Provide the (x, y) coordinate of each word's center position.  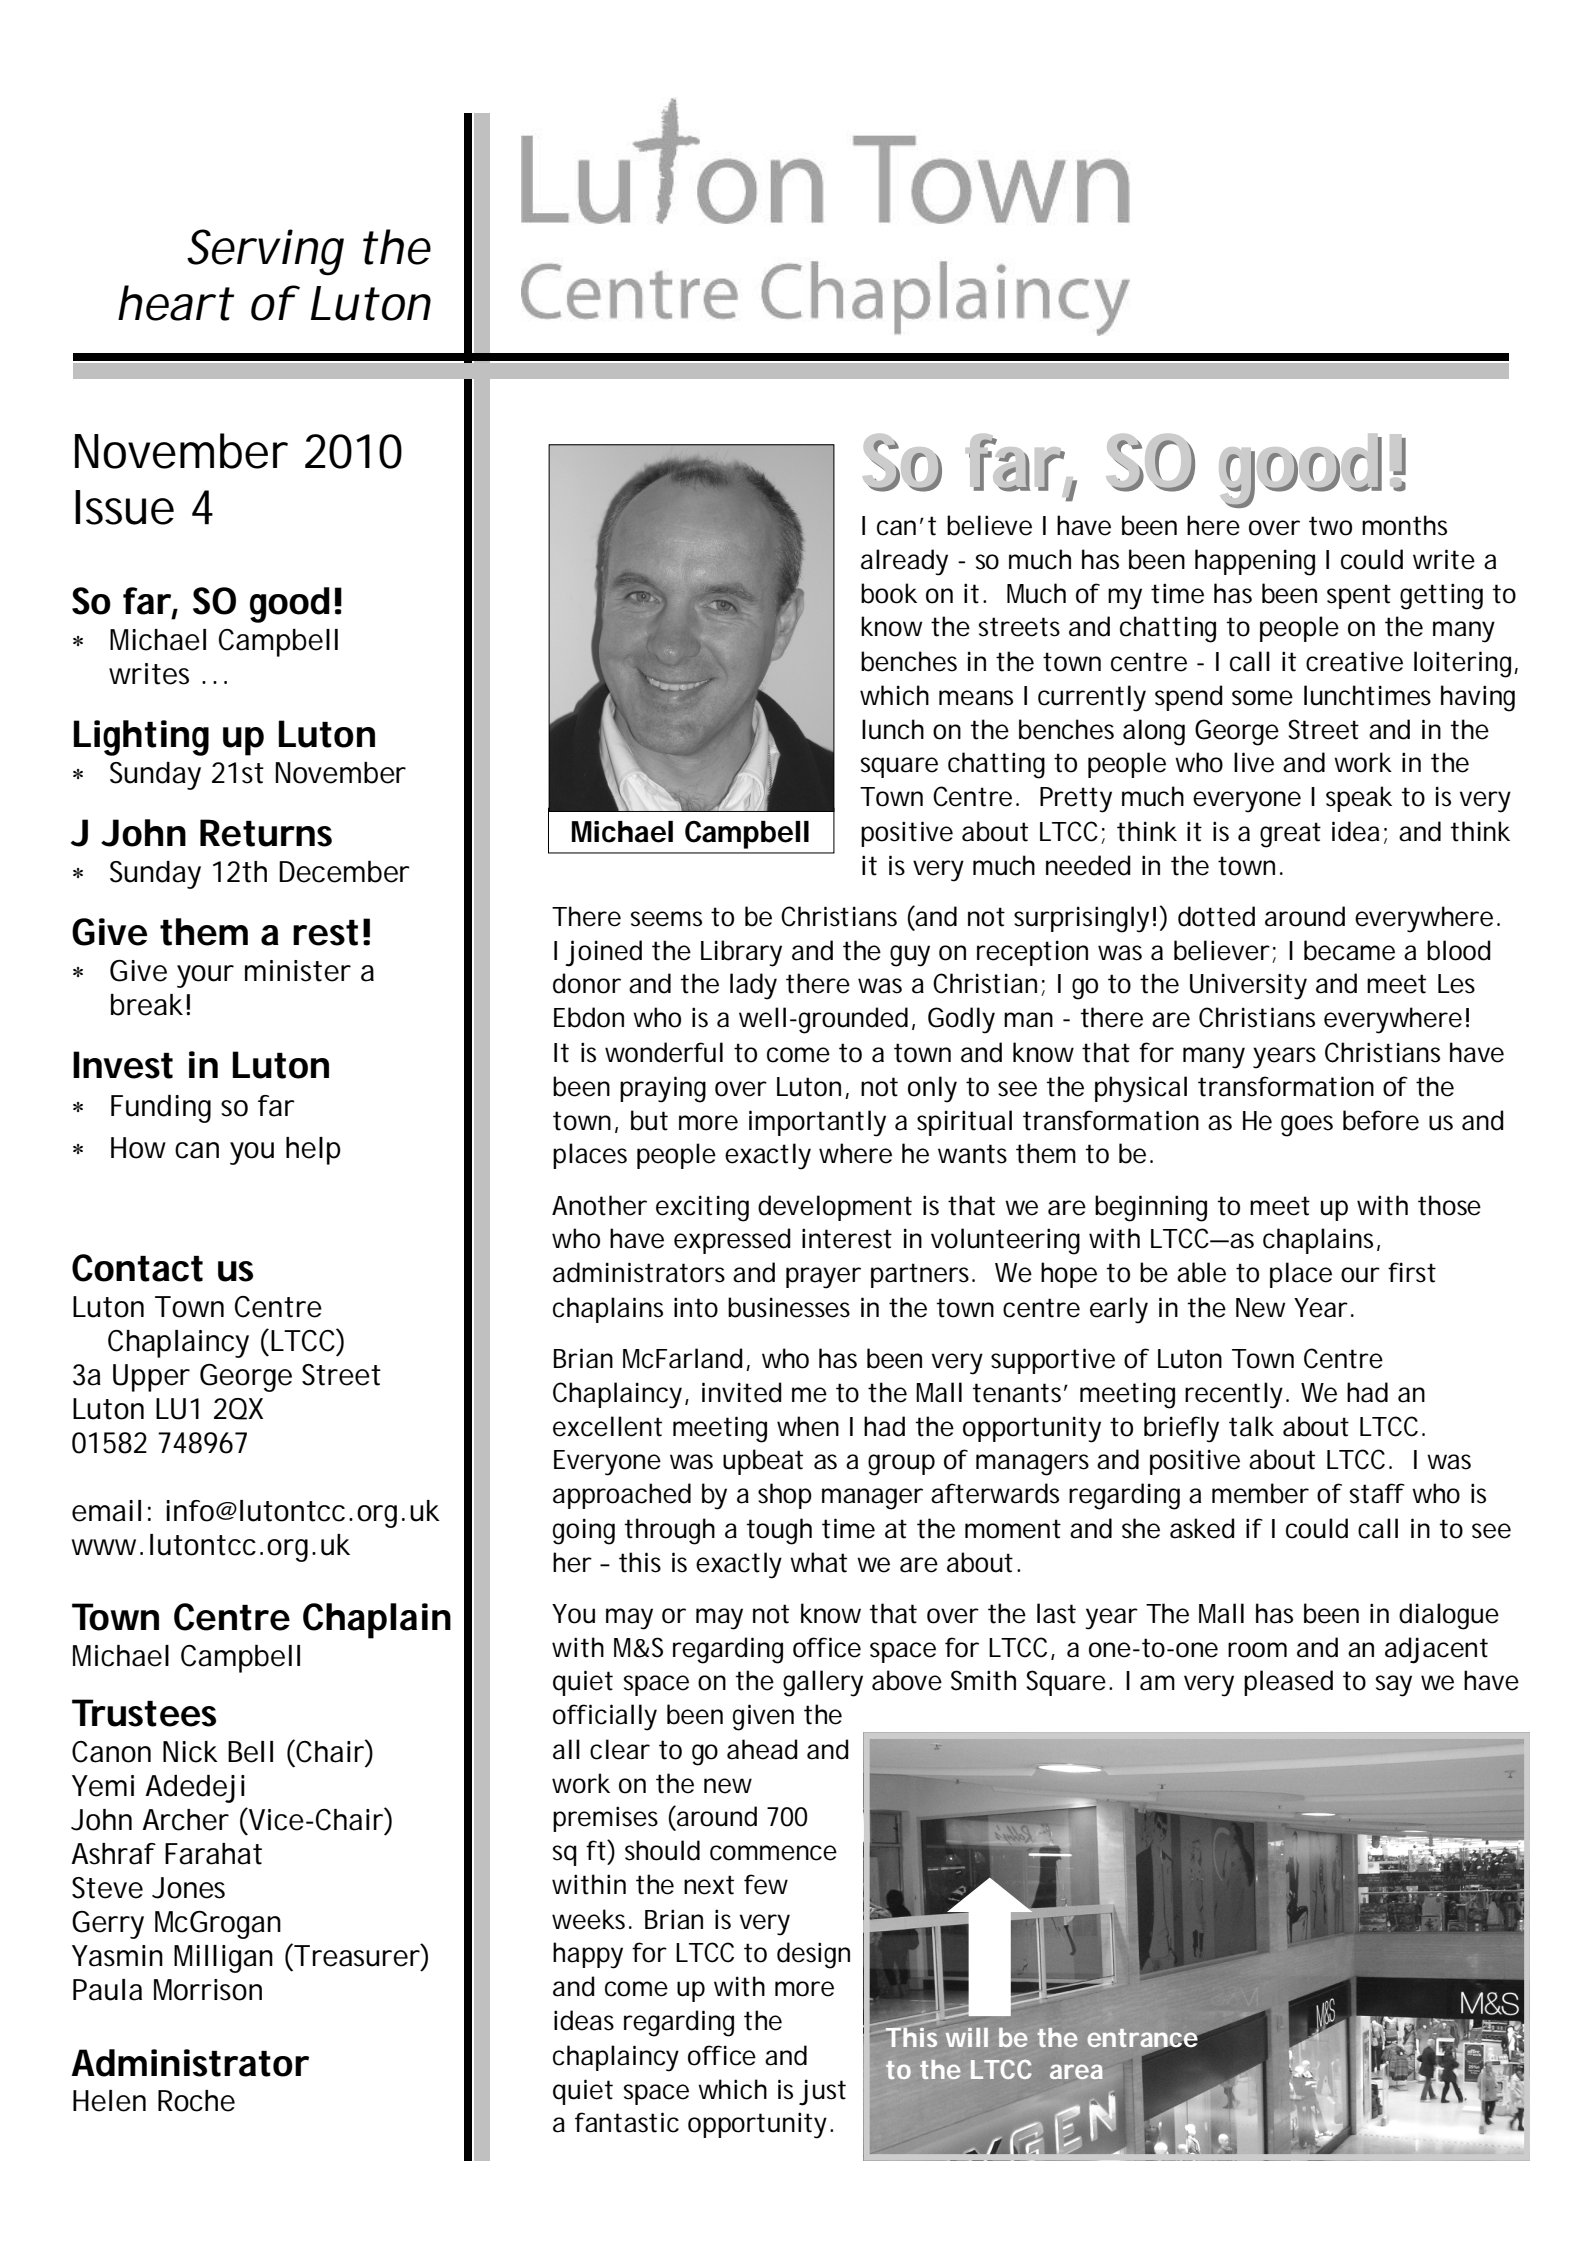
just (822, 2092)
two (1330, 526)
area (1076, 2071)
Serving (265, 252)
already (904, 562)
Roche (196, 2101)
